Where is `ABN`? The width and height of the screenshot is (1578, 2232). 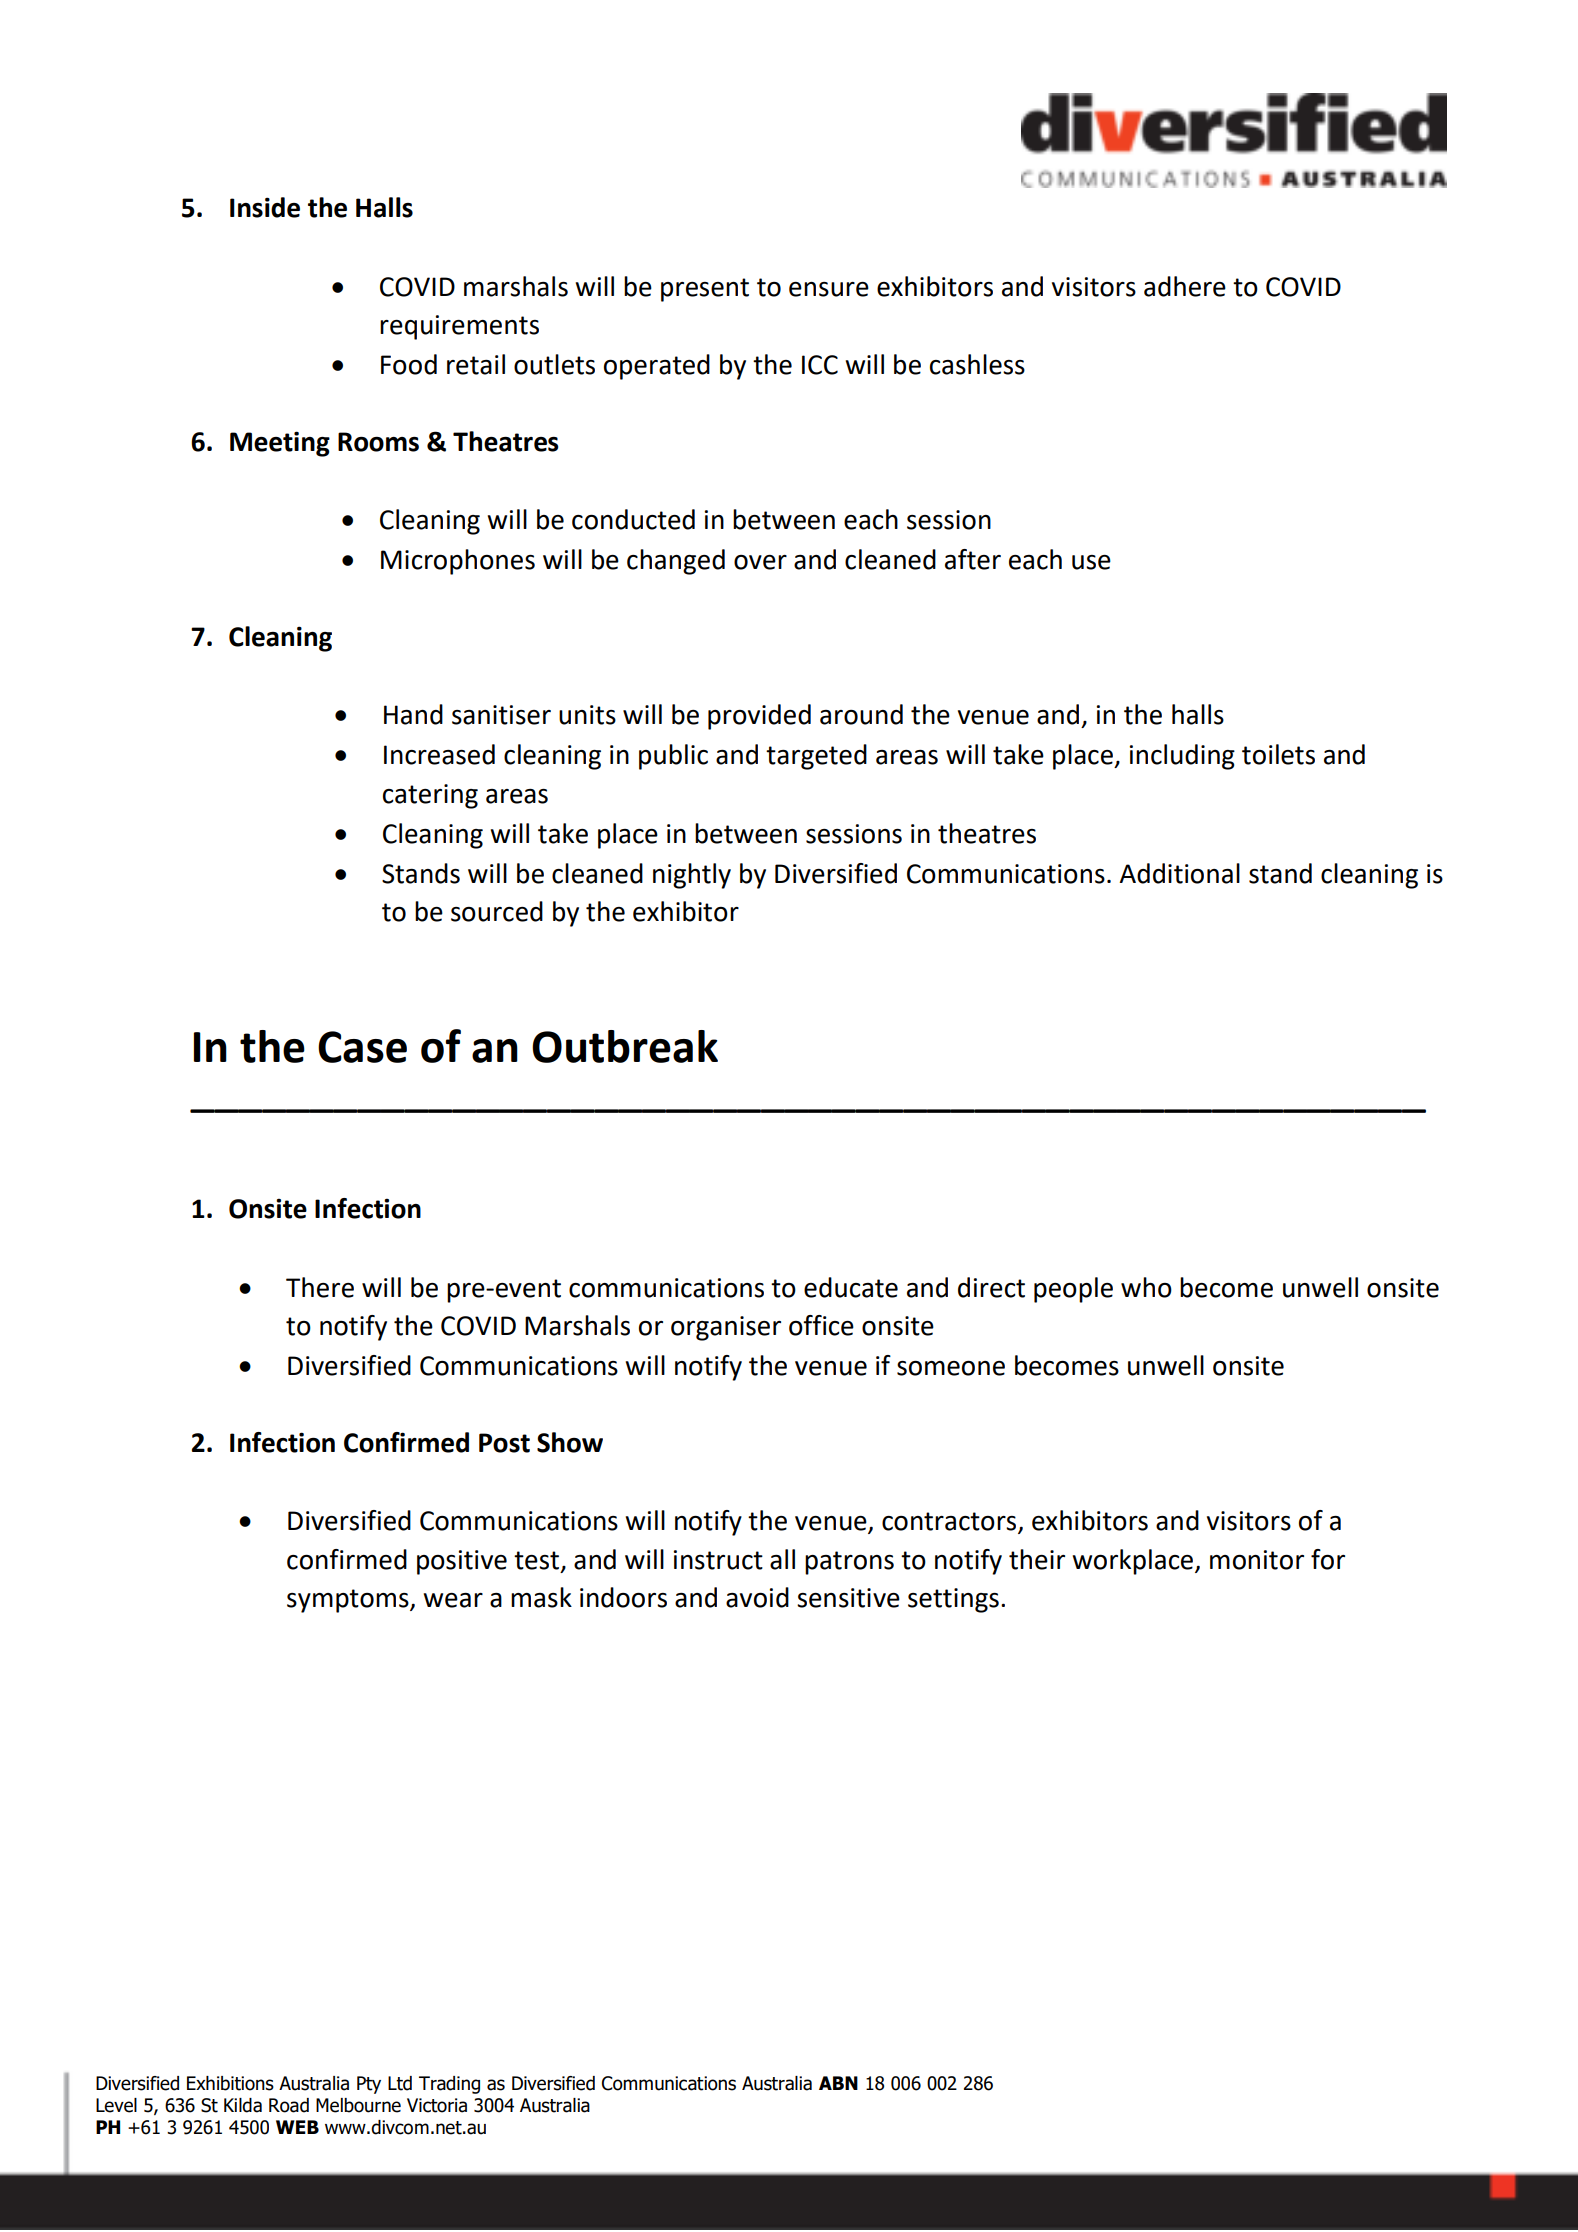 ABN is located at coordinates (838, 2083).
